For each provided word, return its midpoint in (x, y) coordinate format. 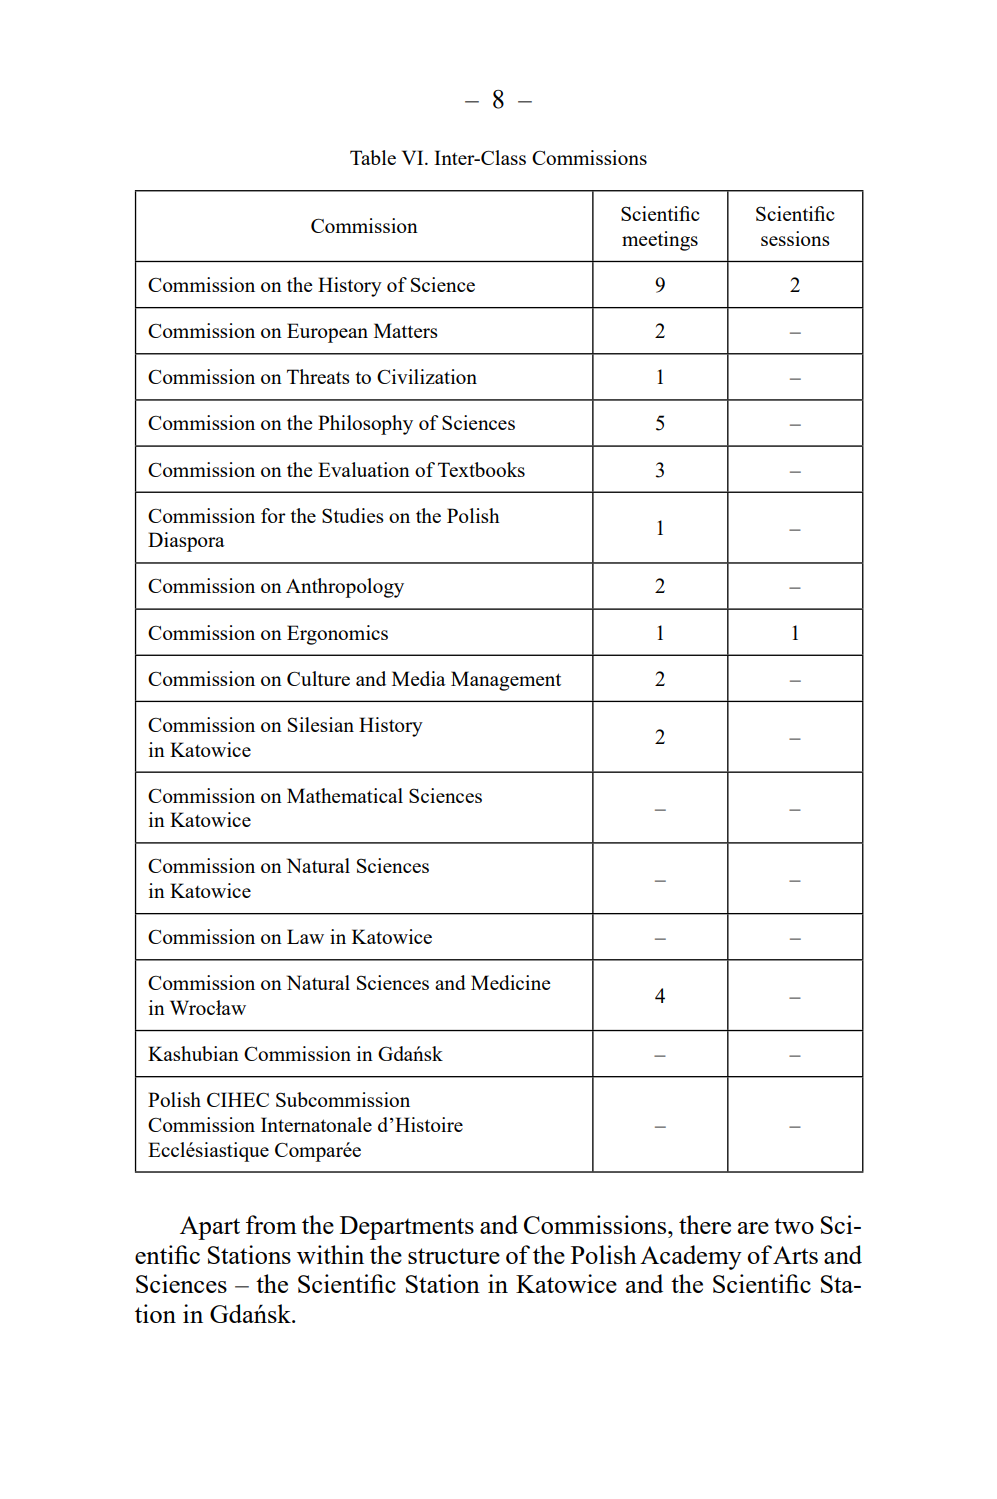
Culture (318, 678)
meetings (660, 241)
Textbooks (481, 469)
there (705, 1224)
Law (305, 936)
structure (454, 1256)
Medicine (511, 982)
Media (419, 678)
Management (506, 681)
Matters (406, 330)
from (271, 1224)
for (273, 515)
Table (373, 157)
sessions (795, 238)
